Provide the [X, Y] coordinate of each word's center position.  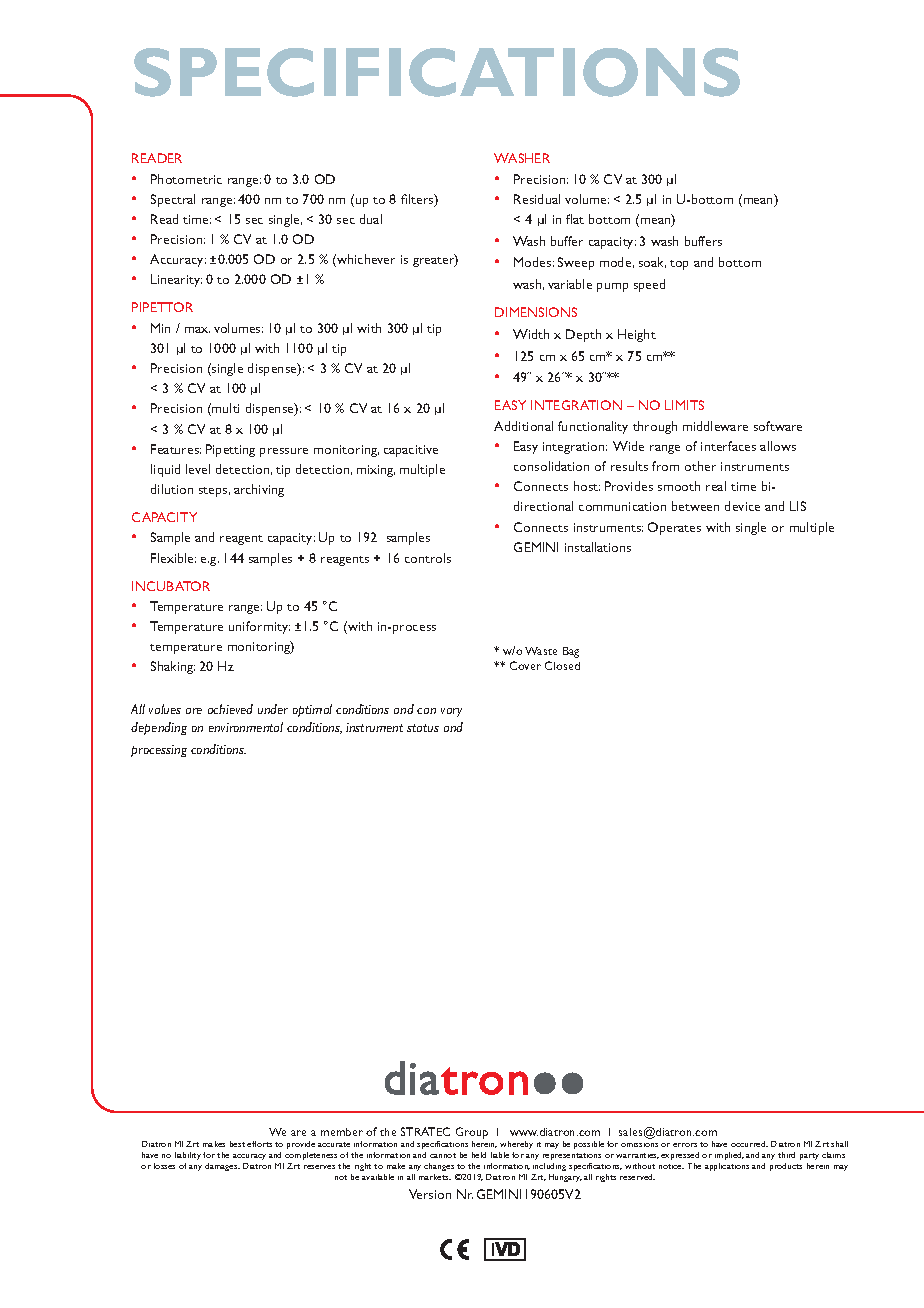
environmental [246, 727]
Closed [562, 665]
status [423, 728]
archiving [259, 490]
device [742, 506]
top [679, 265]
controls [428, 558]
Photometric [186, 179]
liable [500, 1155]
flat [575, 219]
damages [222, 1167]
